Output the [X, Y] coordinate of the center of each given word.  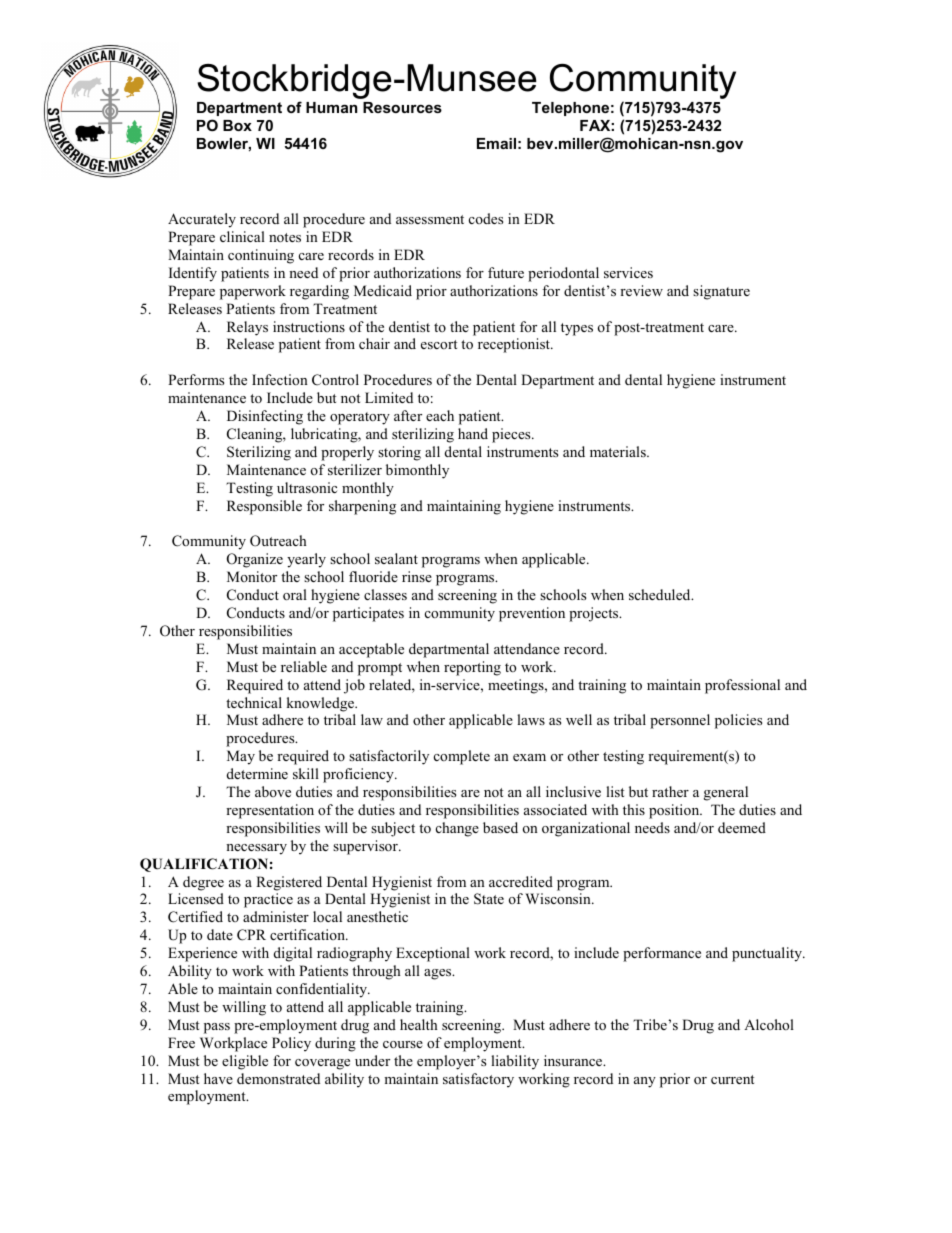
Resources [402, 107]
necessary [256, 849]
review [641, 290]
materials [619, 451]
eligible [245, 1062]
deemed [742, 827]
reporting [472, 668]
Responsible [264, 507]
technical [254, 702]
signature [721, 292]
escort [439, 344]
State [489, 899]
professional [742, 686]
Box [237, 125]
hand [473, 433]
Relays [247, 328]
